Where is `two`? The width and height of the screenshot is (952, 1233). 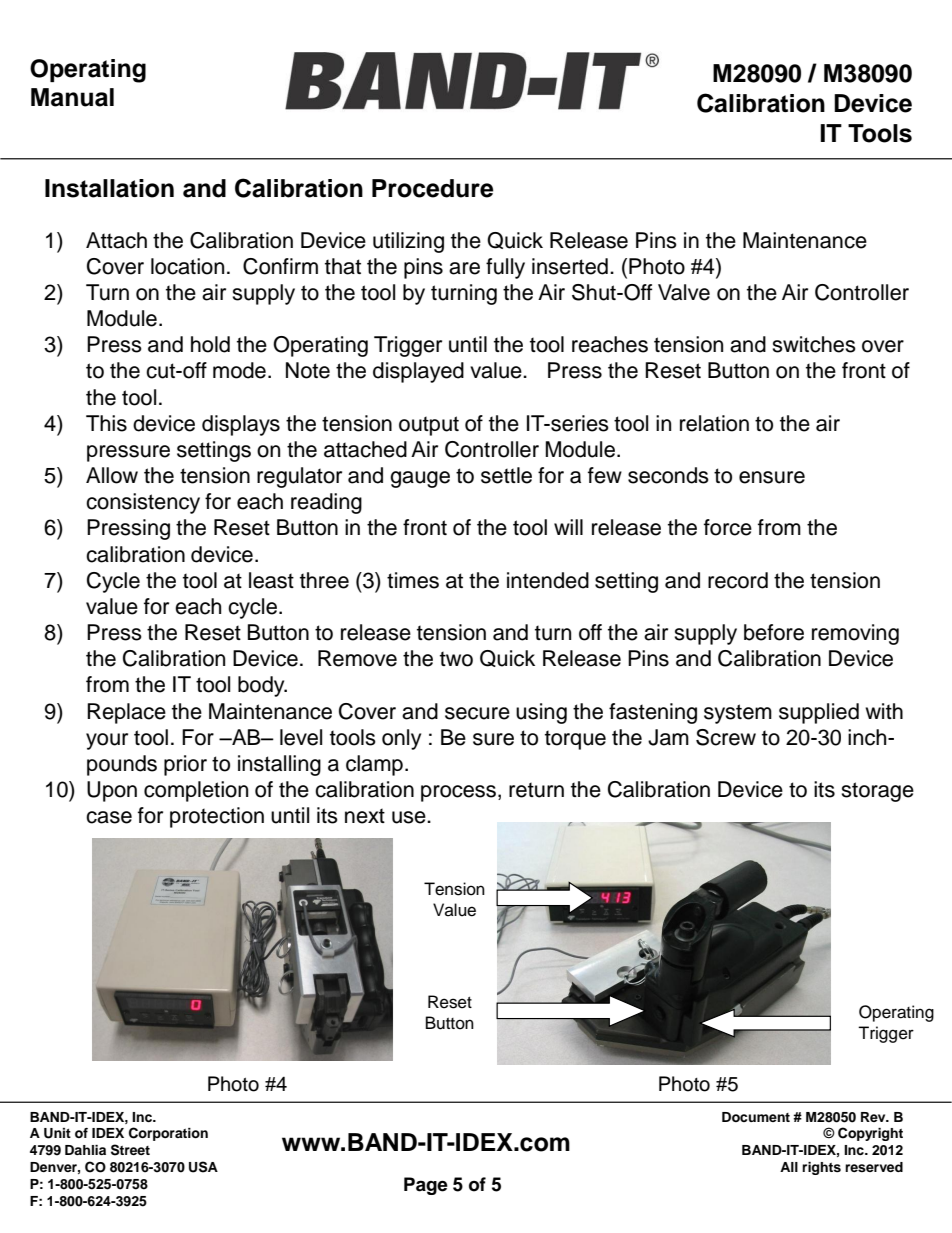 two is located at coordinates (456, 659).
